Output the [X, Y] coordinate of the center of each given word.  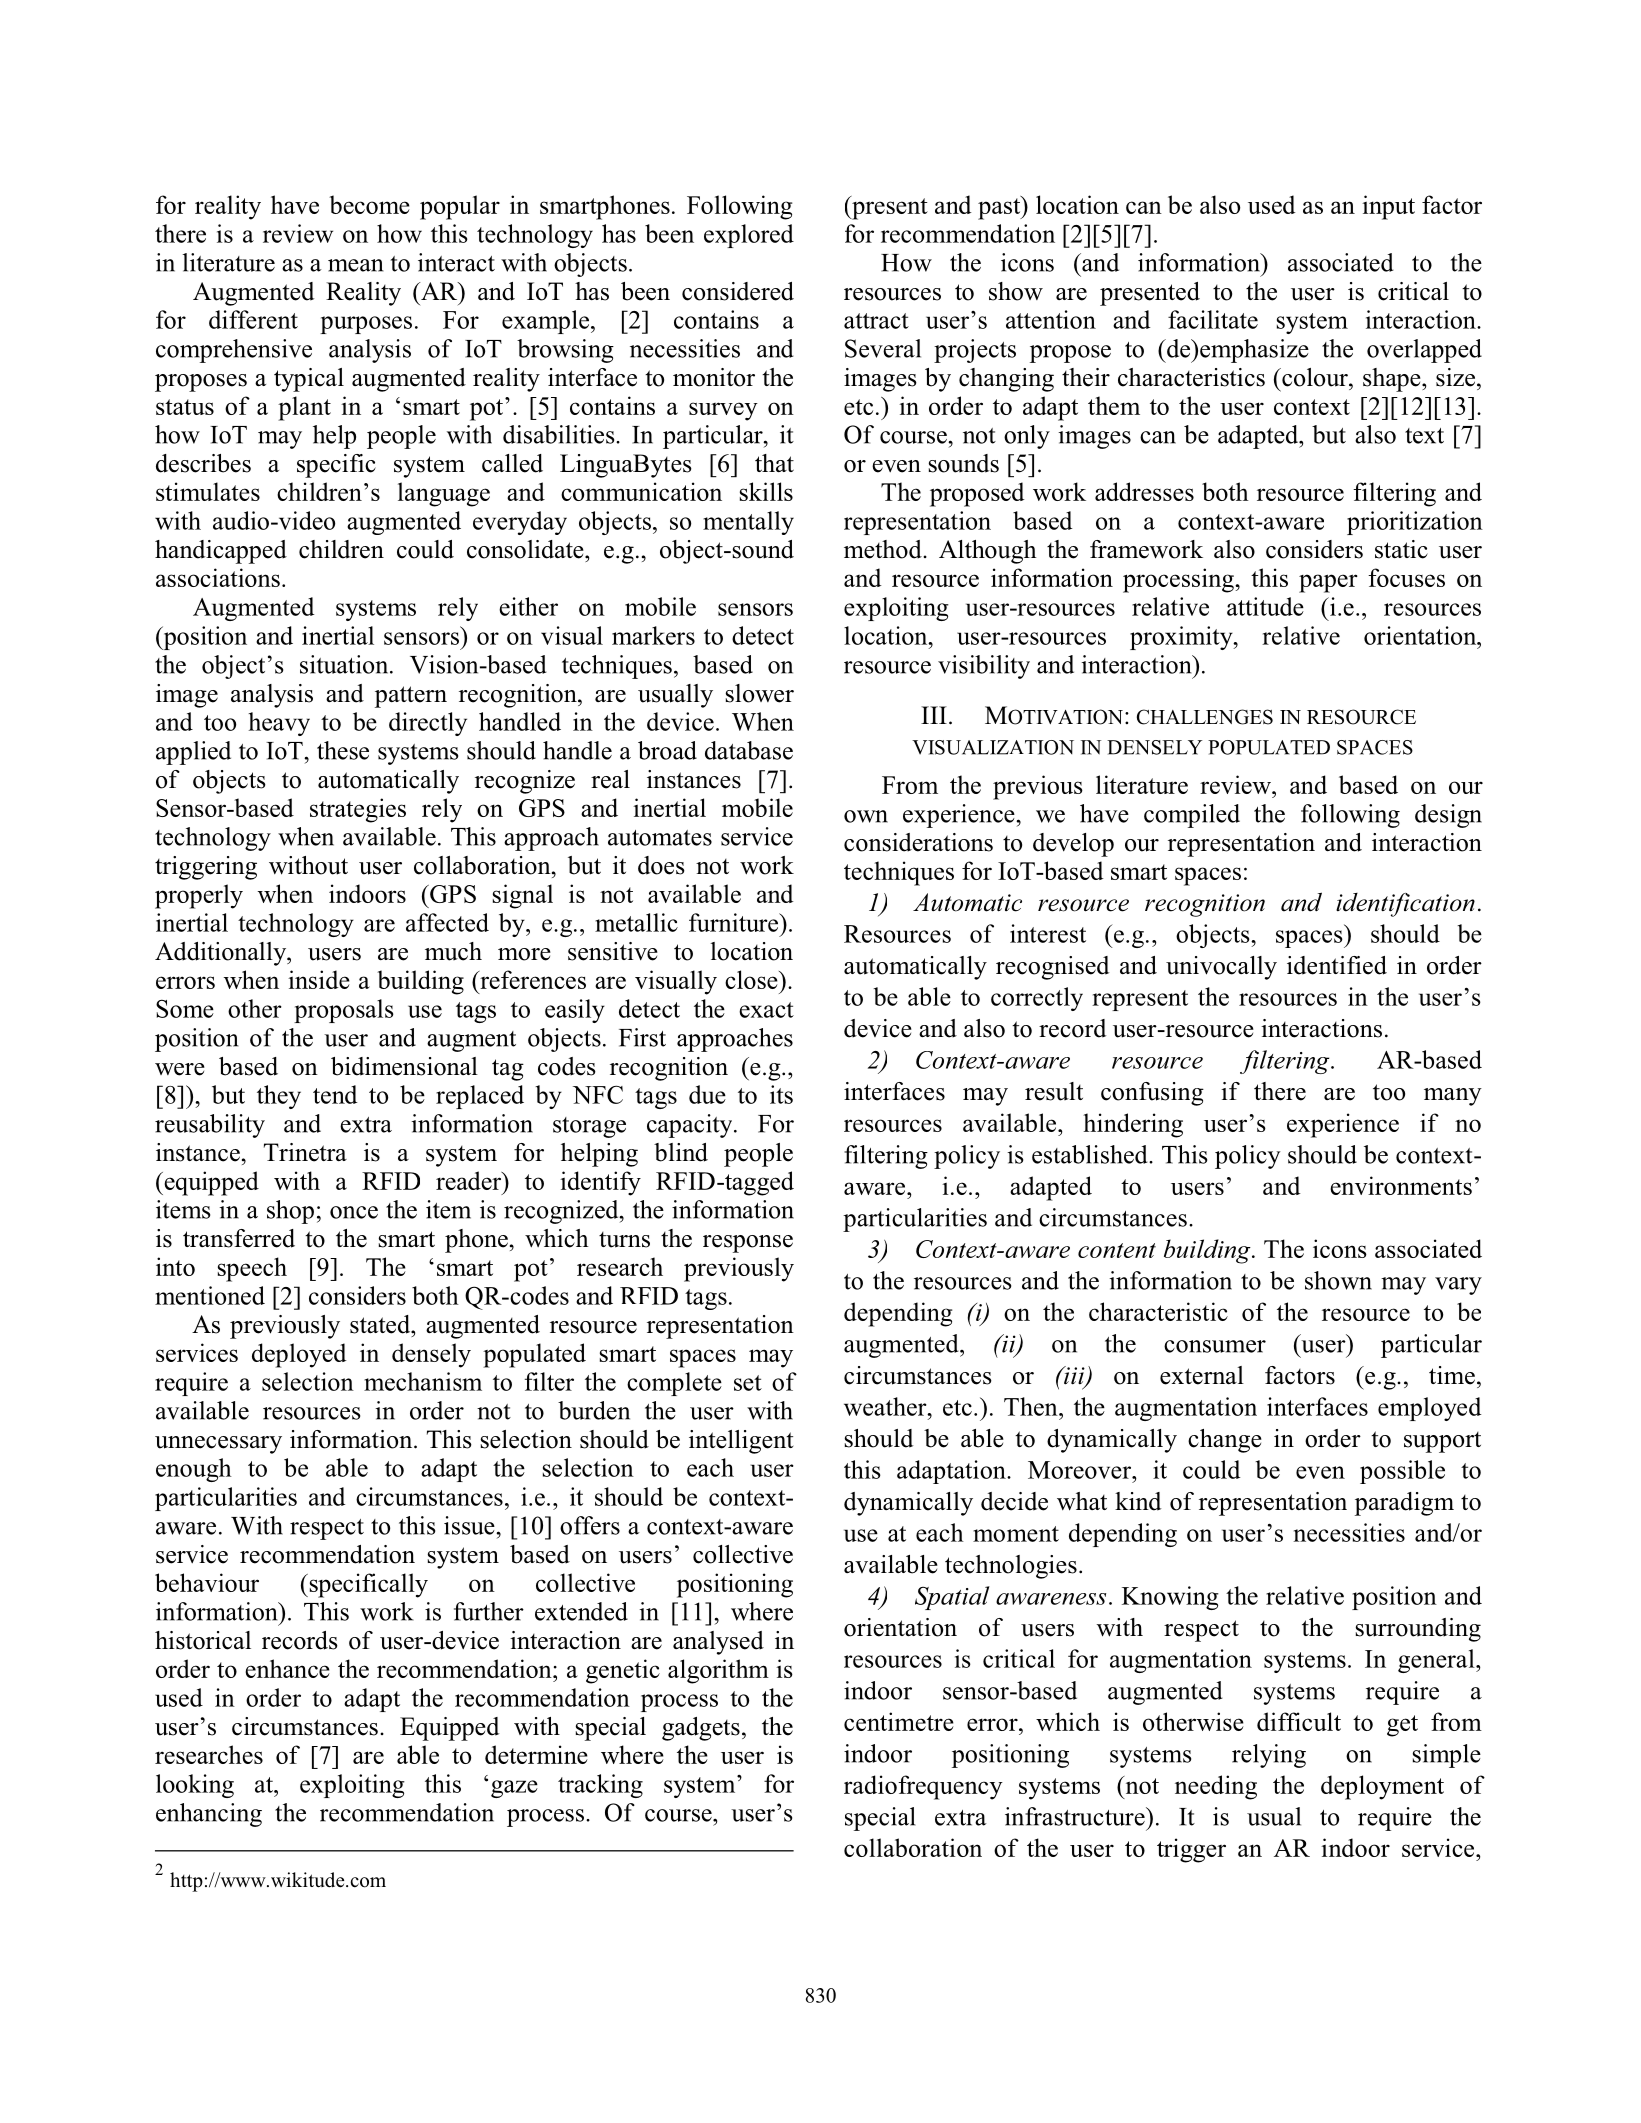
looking [195, 1786]
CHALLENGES [1205, 717]
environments [1401, 1185]
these [343, 750]
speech [252, 1269]
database [749, 750]
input [1388, 207]
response [748, 1244]
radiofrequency [923, 1787]
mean [356, 265]
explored [749, 236]
